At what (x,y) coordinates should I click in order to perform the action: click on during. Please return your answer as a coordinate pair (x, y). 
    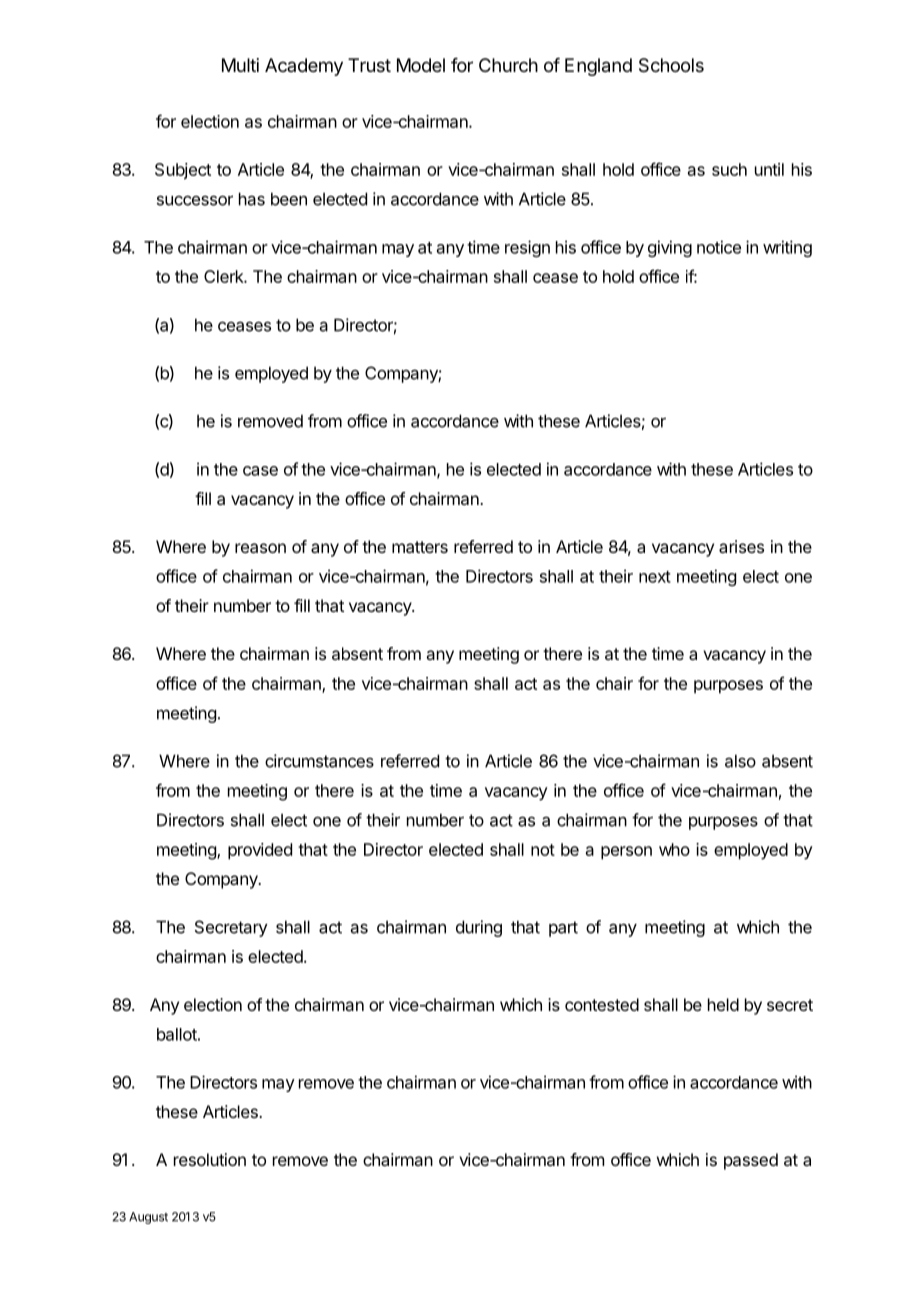
    Looking at the image, I should click on (479, 928).
